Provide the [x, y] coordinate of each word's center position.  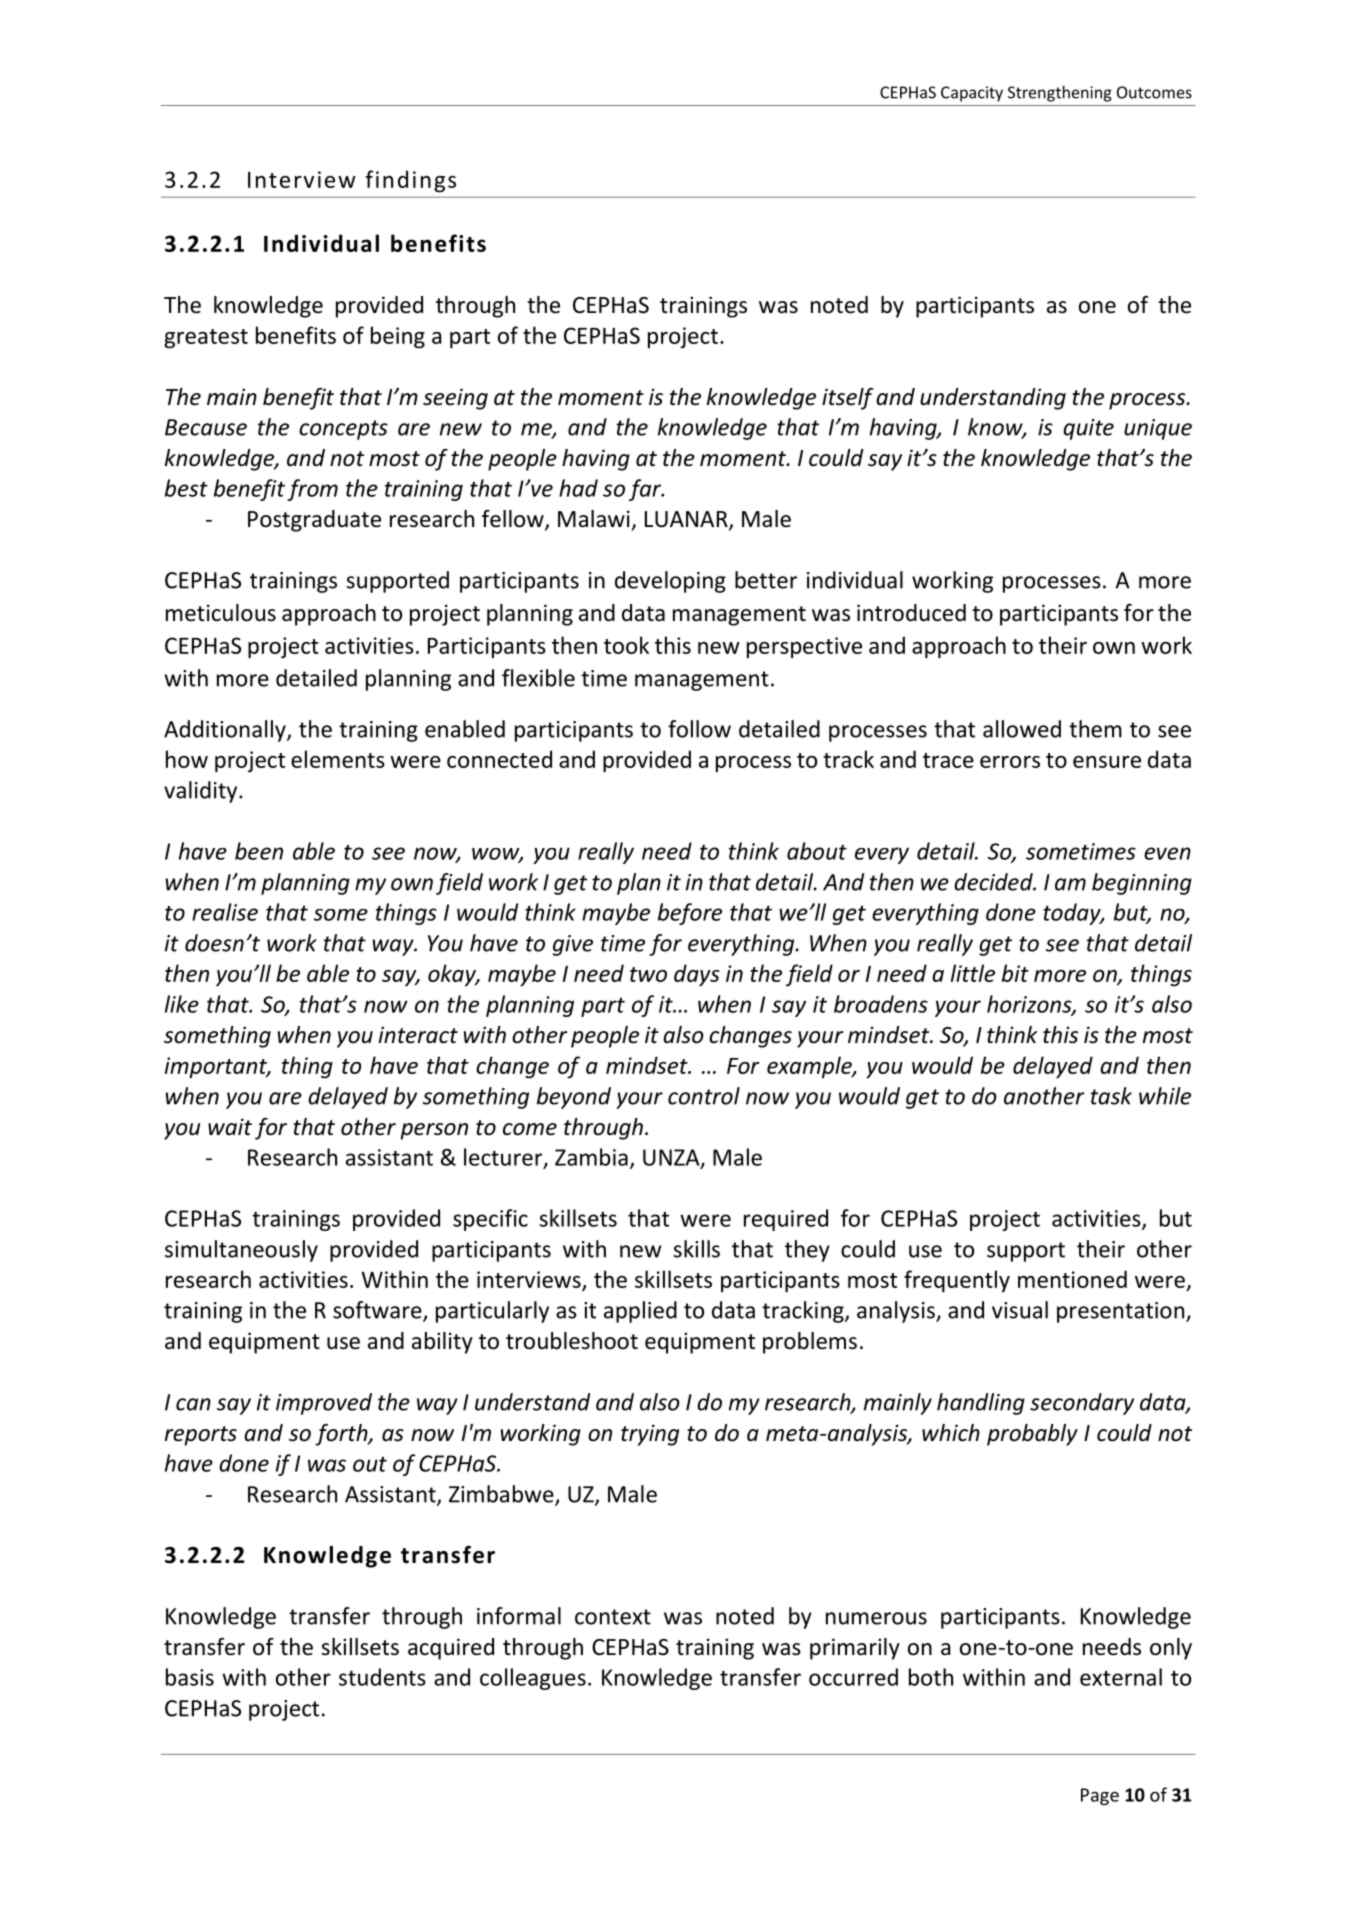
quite [1088, 429]
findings [410, 181]
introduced [911, 613]
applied [640, 1312]
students [382, 1677]
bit [1015, 973]
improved [324, 1404]
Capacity [972, 94]
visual [1020, 1310]
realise [225, 912]
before [690, 914]
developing [670, 582]
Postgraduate [314, 521]
